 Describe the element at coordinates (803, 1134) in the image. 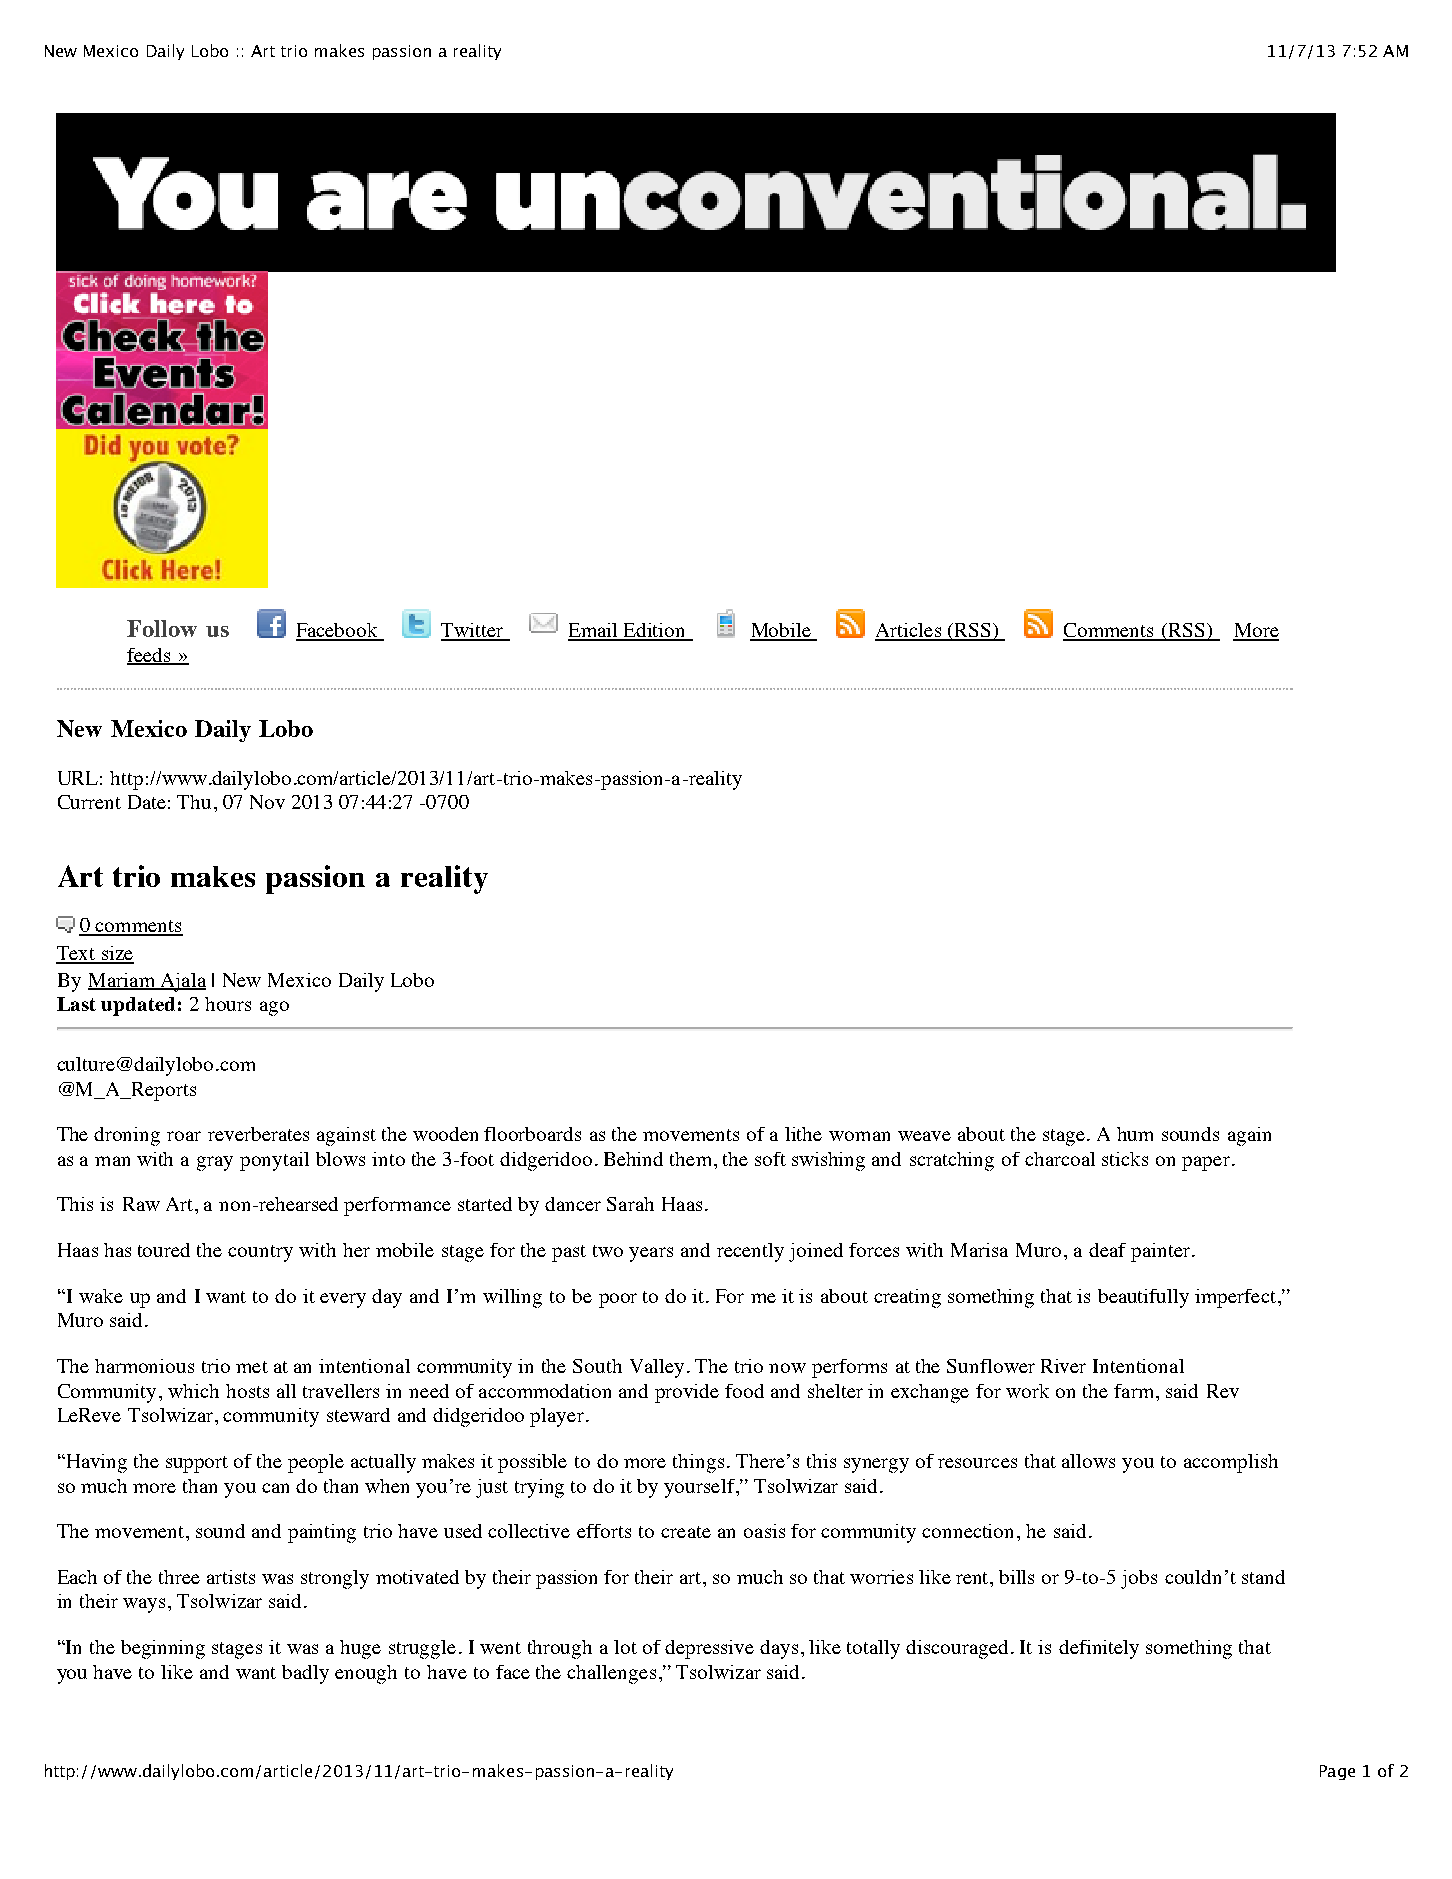

I see `lithe` at that location.
